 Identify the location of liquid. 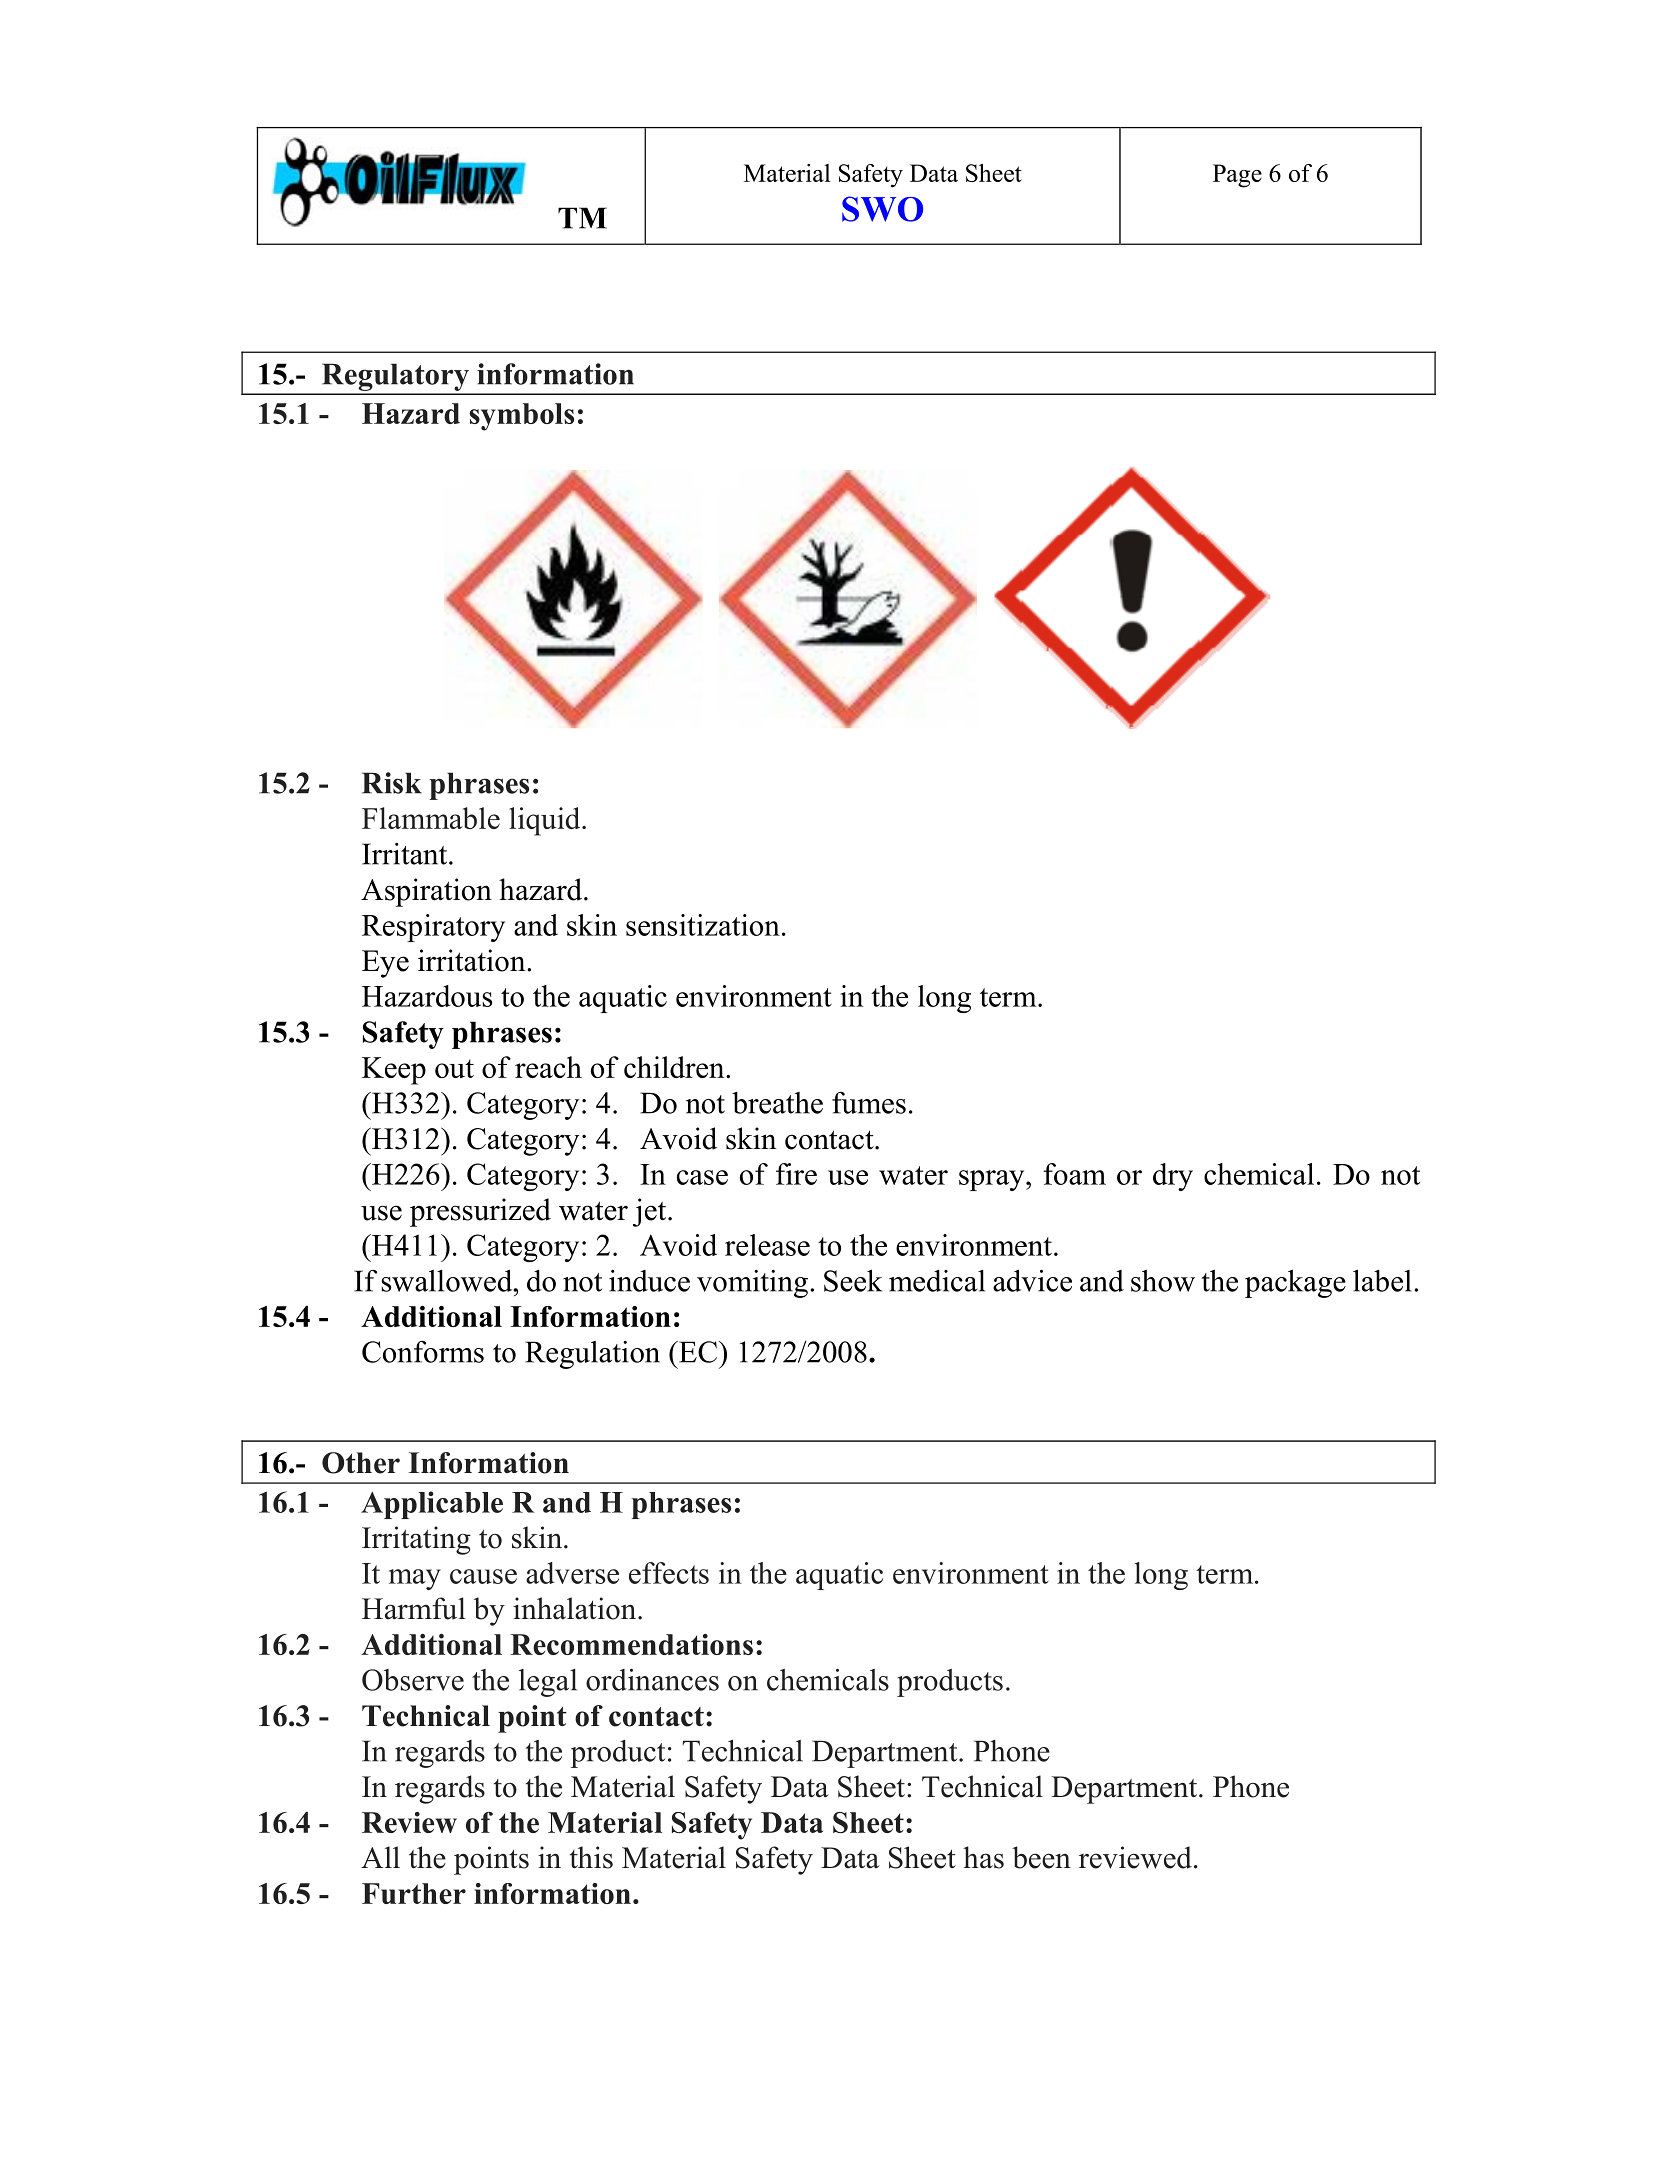
(546, 821).
